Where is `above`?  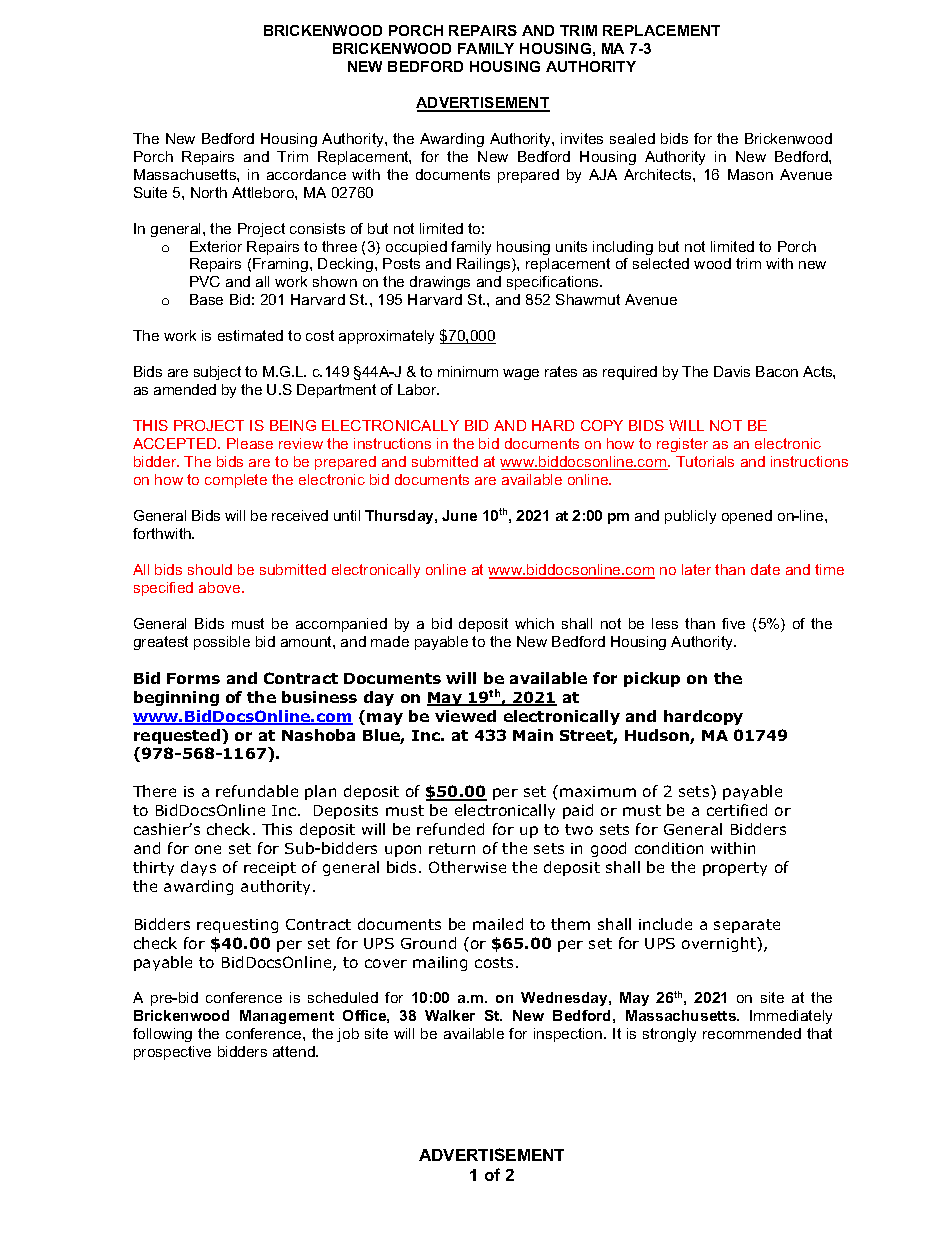 above is located at coordinates (221, 587).
